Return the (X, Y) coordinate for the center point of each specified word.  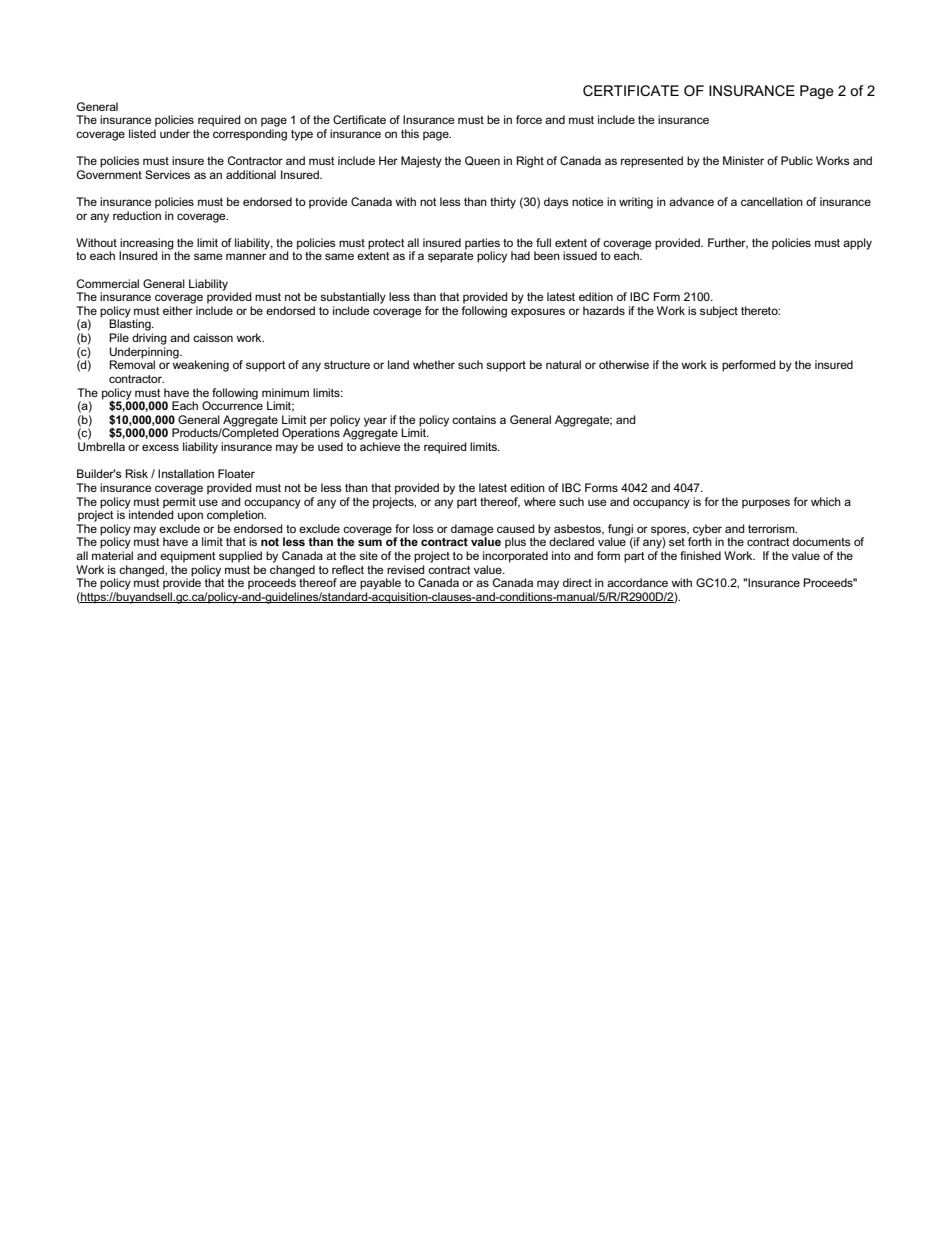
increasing (147, 245)
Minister (743, 160)
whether (434, 364)
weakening (200, 365)
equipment (188, 557)
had (520, 255)
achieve (380, 446)
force (529, 119)
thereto (760, 310)
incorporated (515, 557)
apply (857, 244)
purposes (766, 504)
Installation (186, 473)
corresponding (250, 135)
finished (700, 555)
